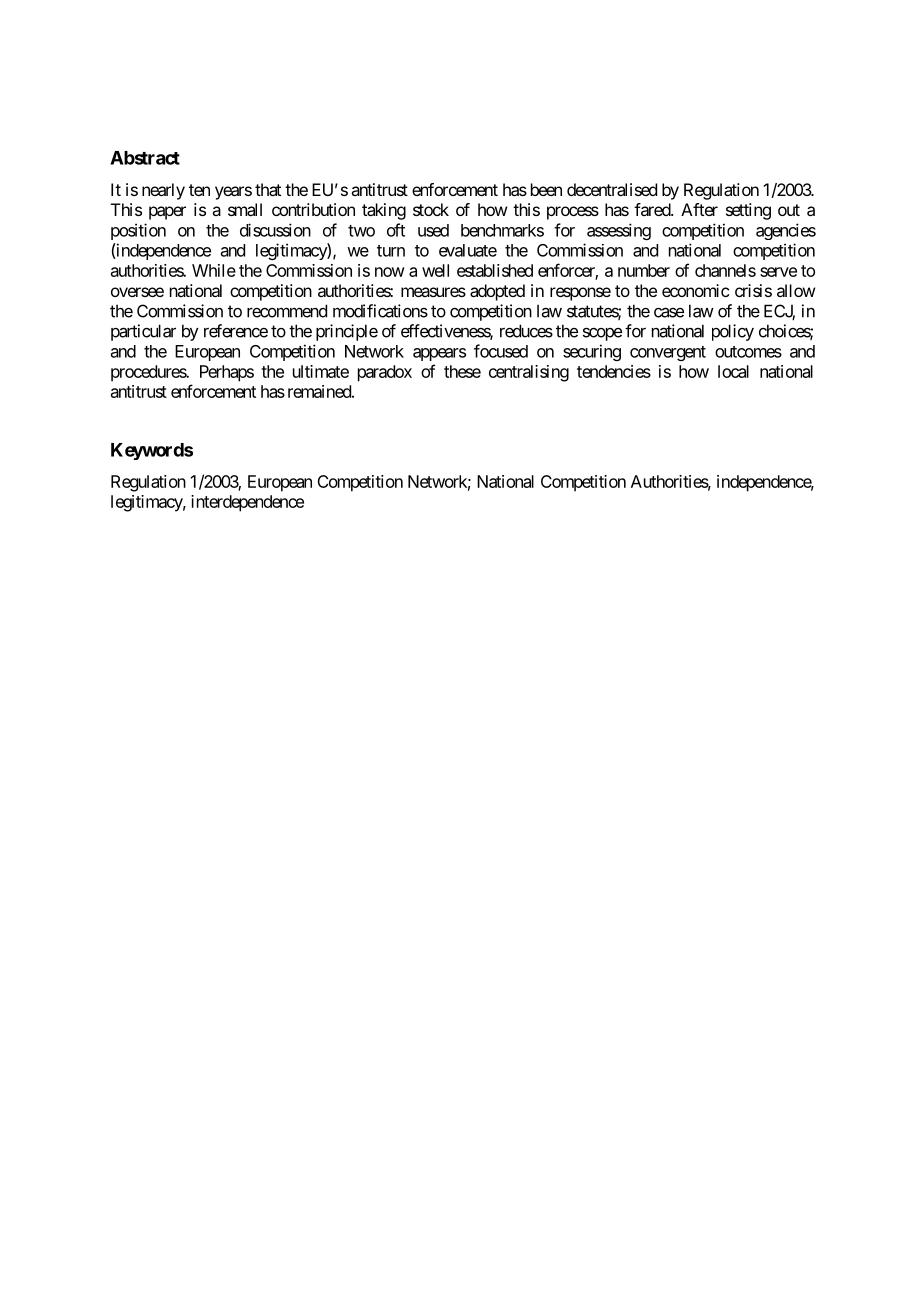 The height and width of the screenshot is (1308, 924). I want to click on established, so click(495, 270).
